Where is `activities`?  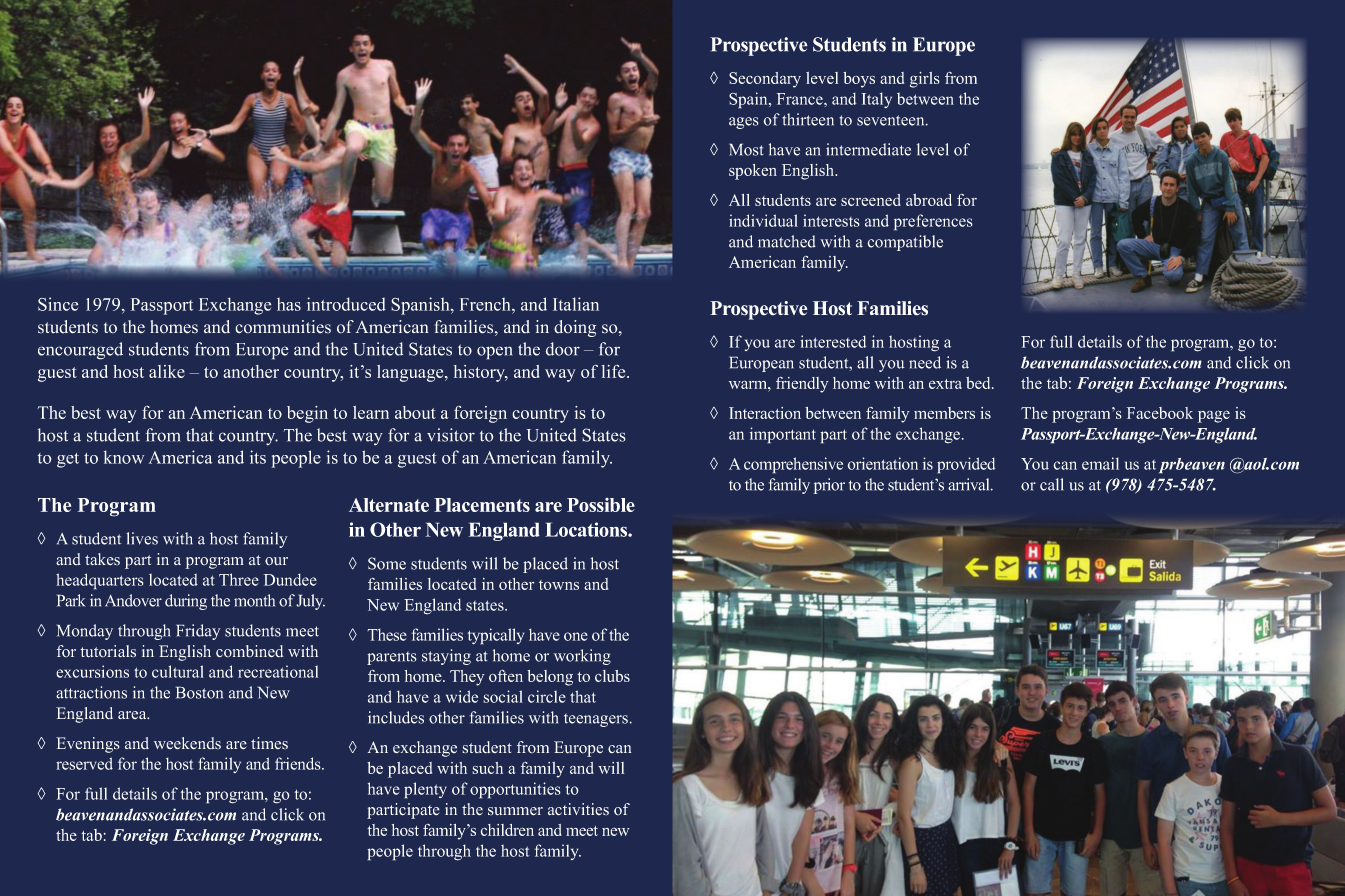 activities is located at coordinates (578, 809).
